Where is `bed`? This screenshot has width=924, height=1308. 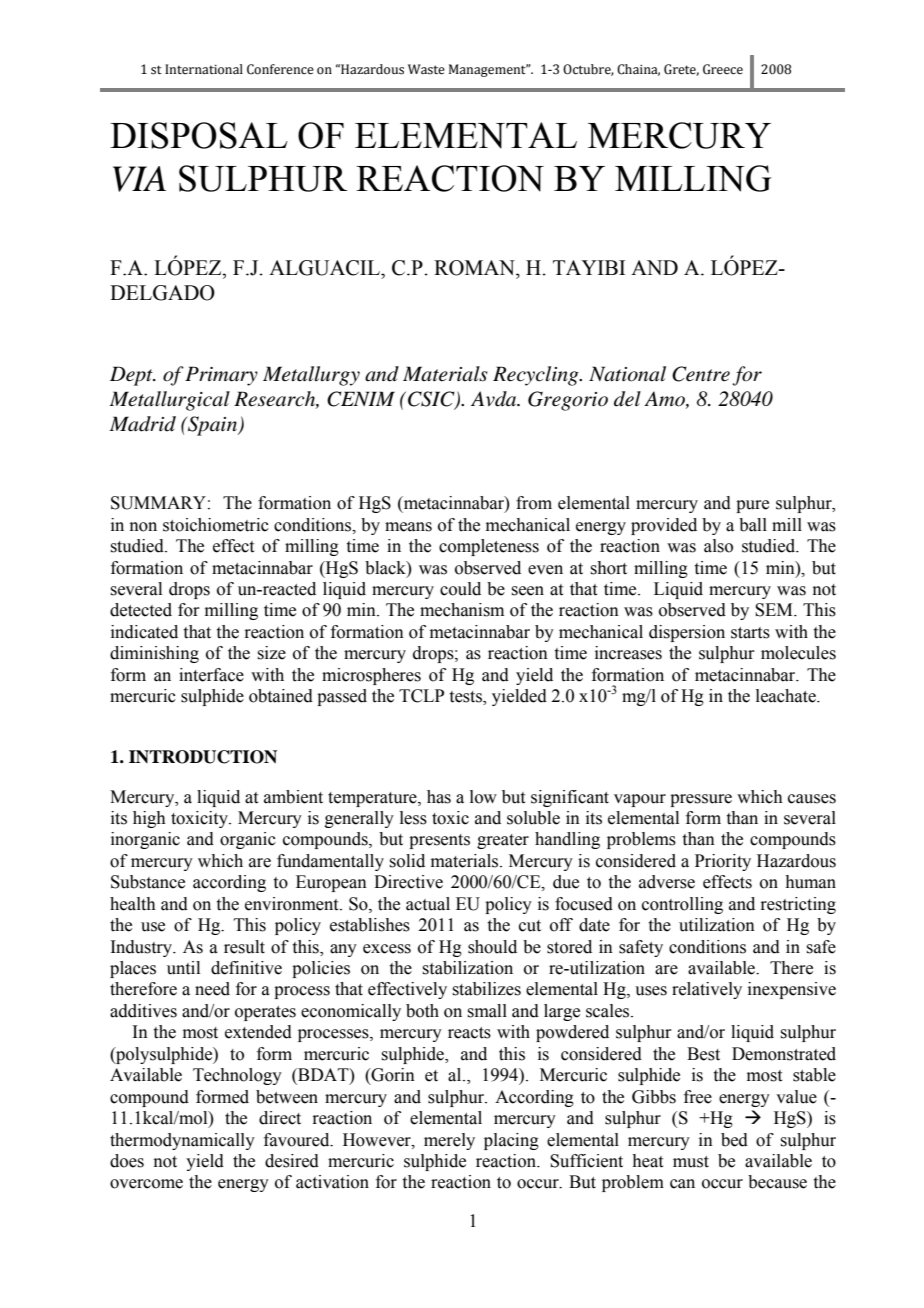
bed is located at coordinates (734, 1140).
